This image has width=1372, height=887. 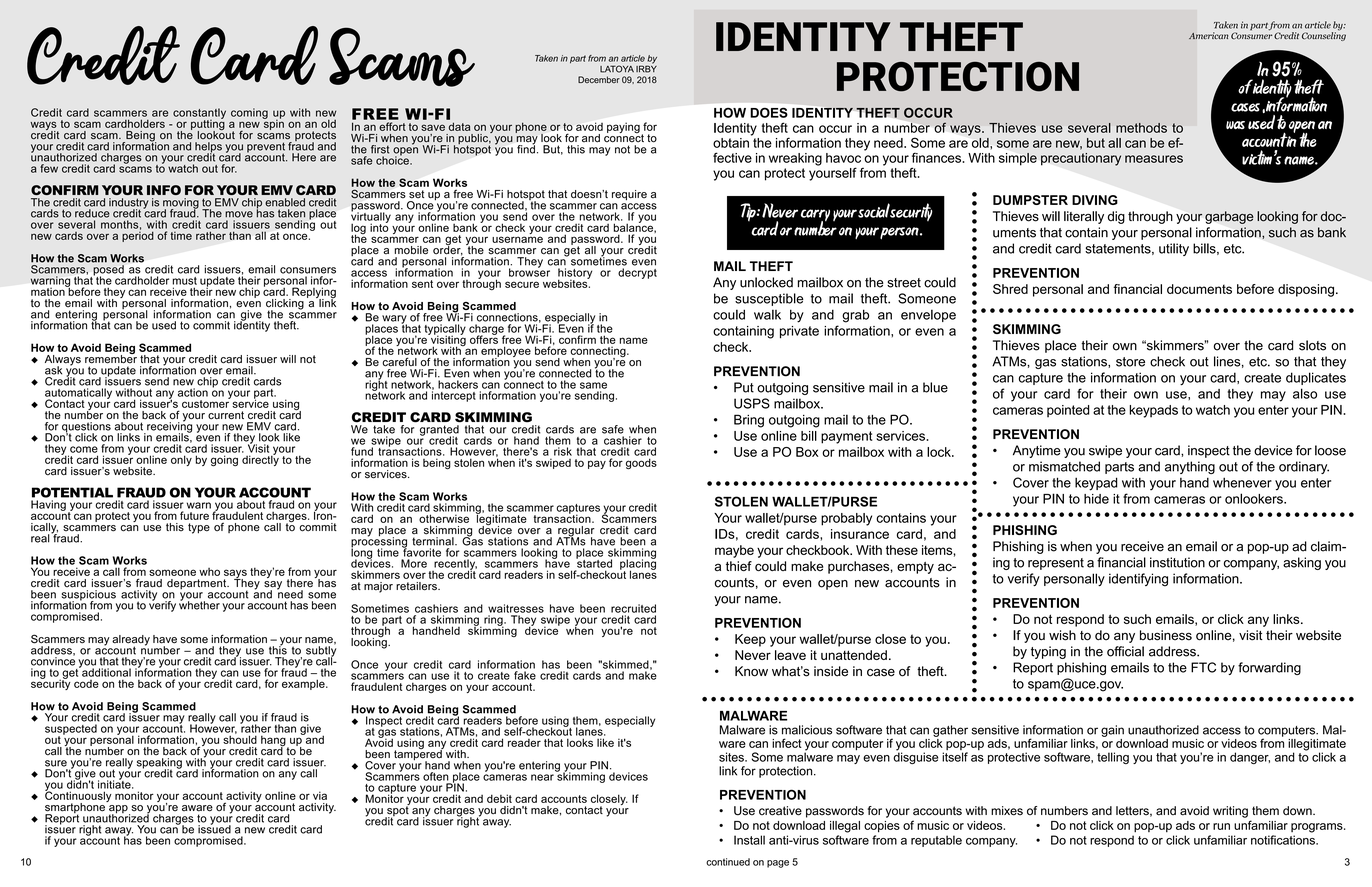 I want to click on thief, so click(x=739, y=566).
